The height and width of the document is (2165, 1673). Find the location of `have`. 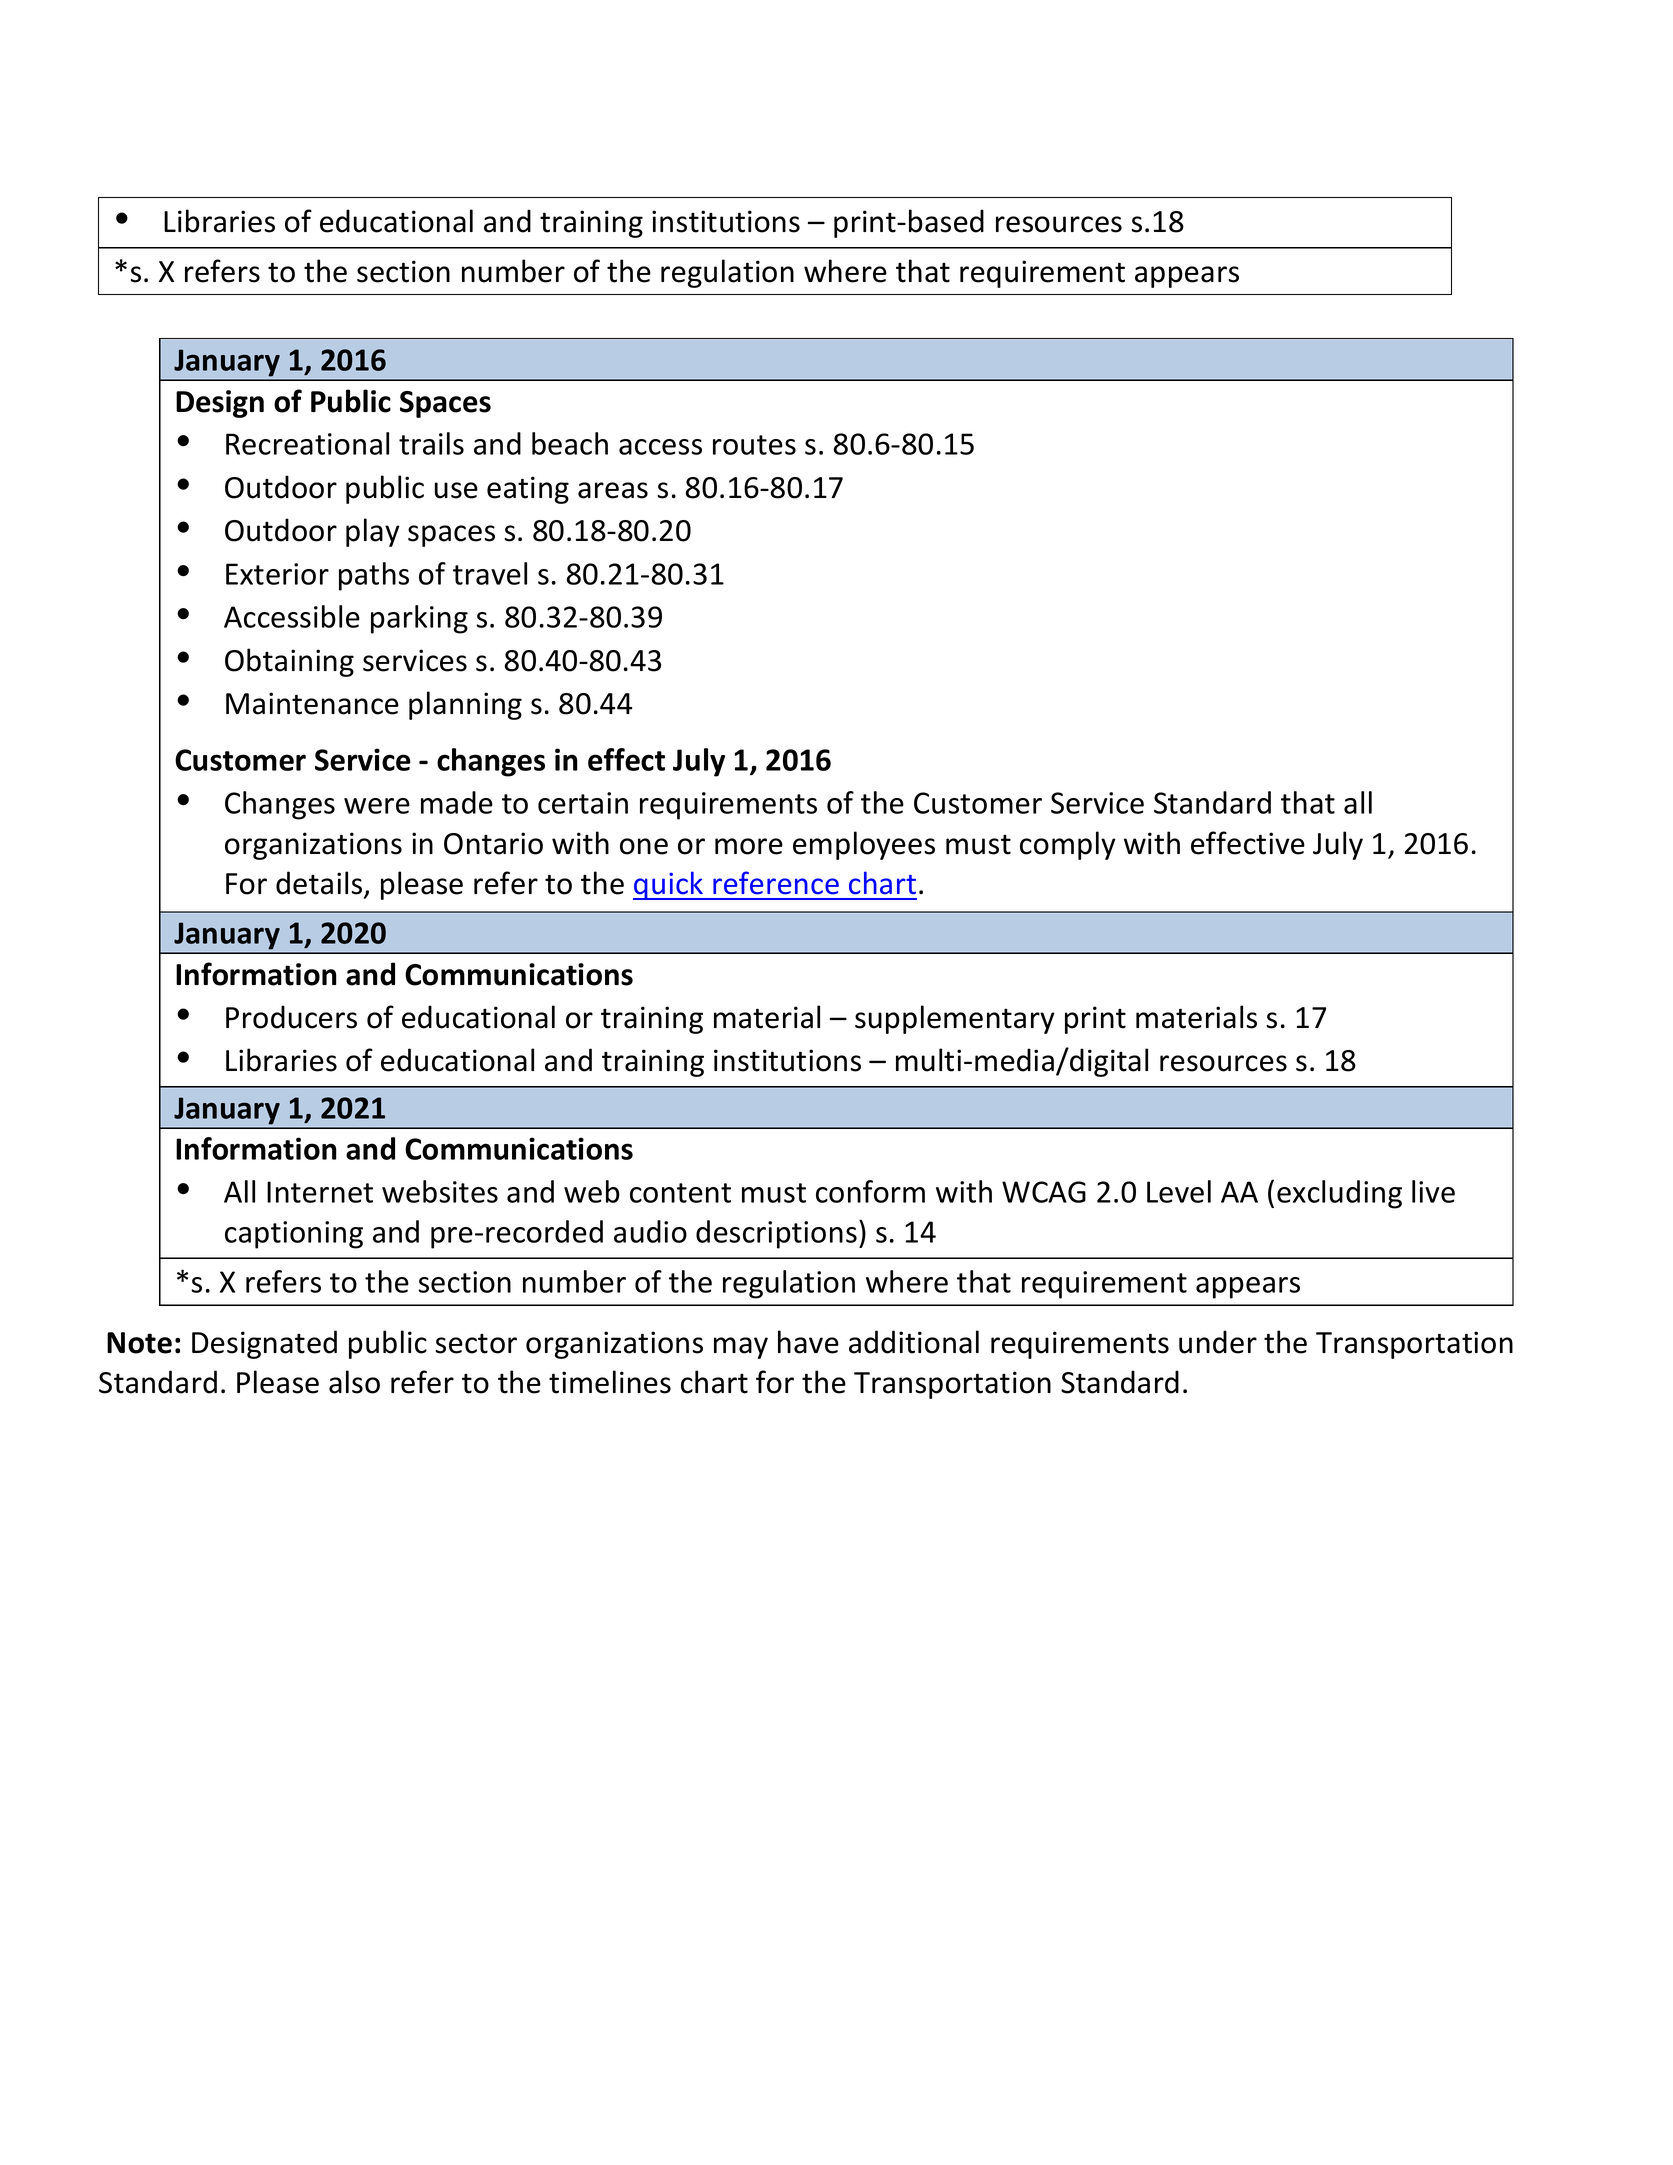

have is located at coordinates (808, 1342).
